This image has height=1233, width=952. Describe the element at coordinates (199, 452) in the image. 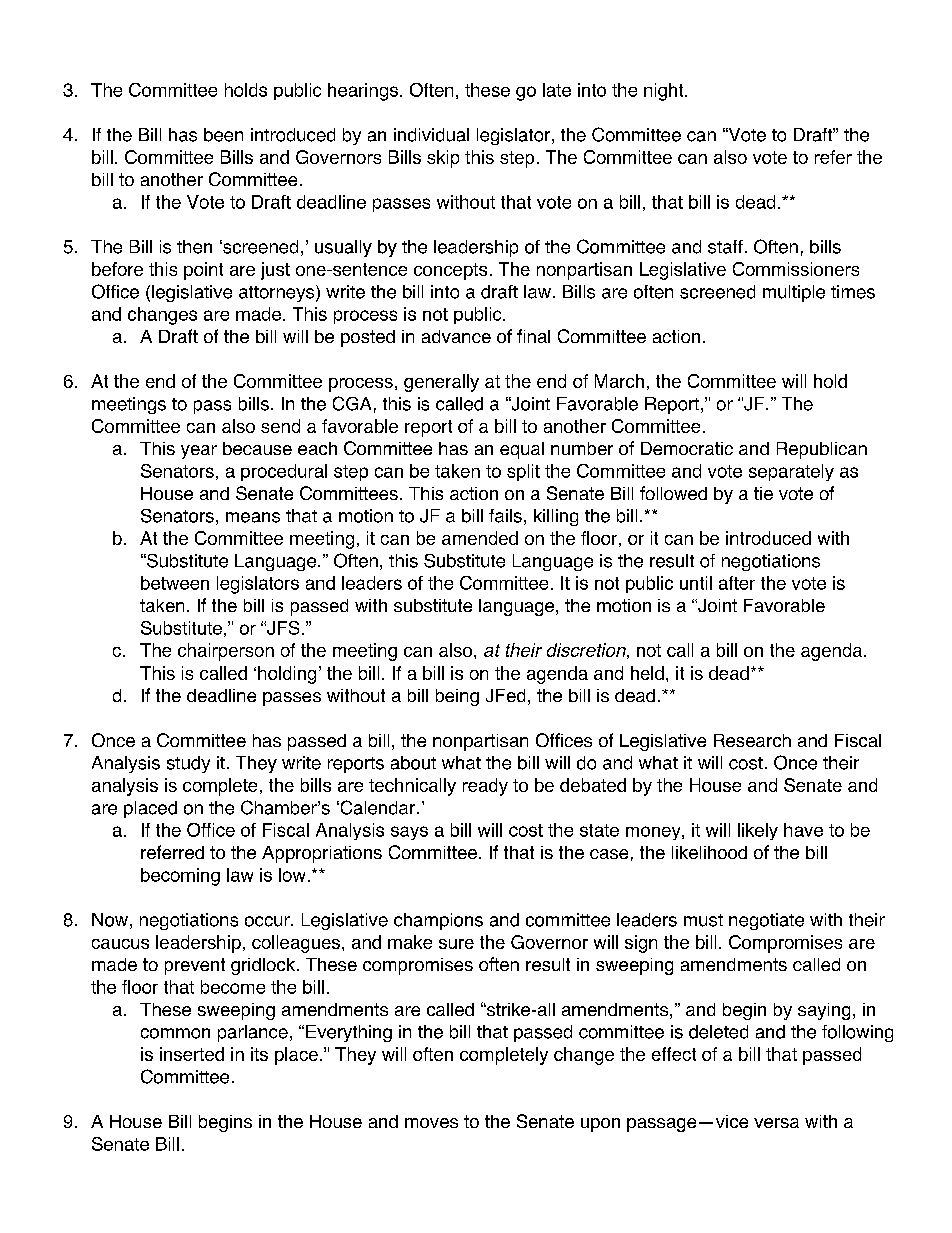

I see `year` at that location.
